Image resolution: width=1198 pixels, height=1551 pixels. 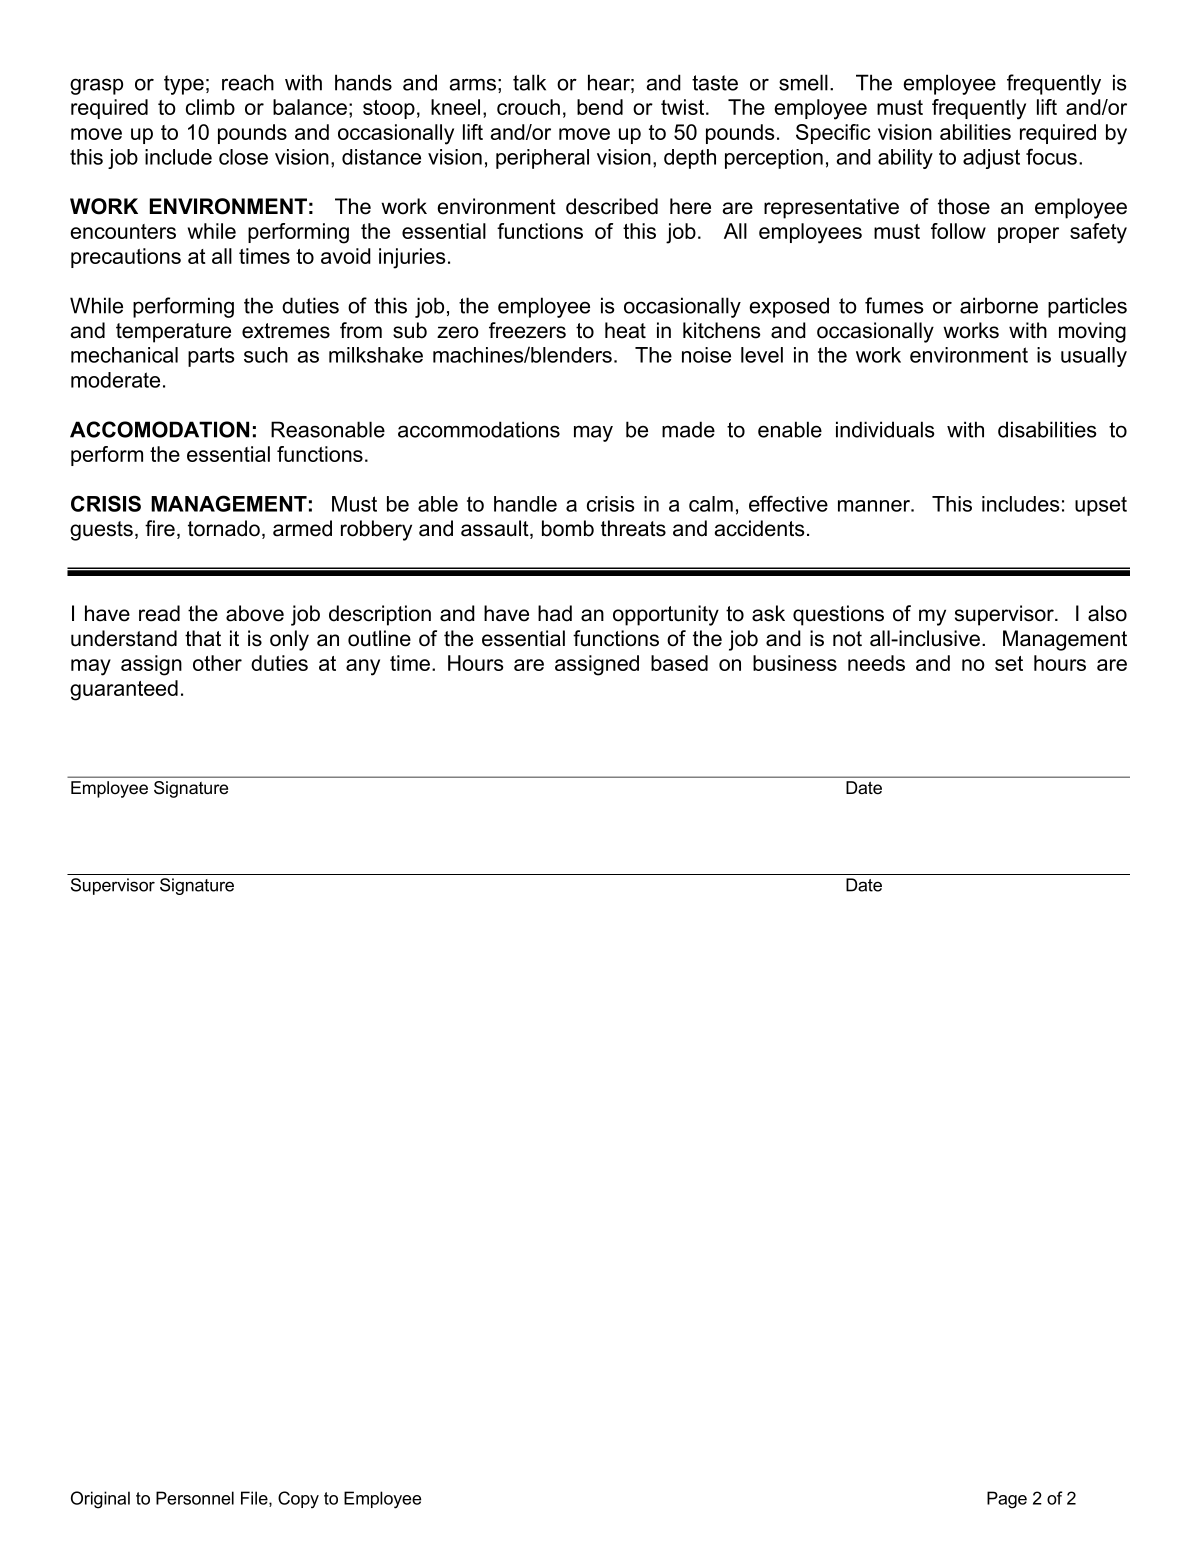 What do you see at coordinates (679, 663) in the image?
I see `based` at bounding box center [679, 663].
